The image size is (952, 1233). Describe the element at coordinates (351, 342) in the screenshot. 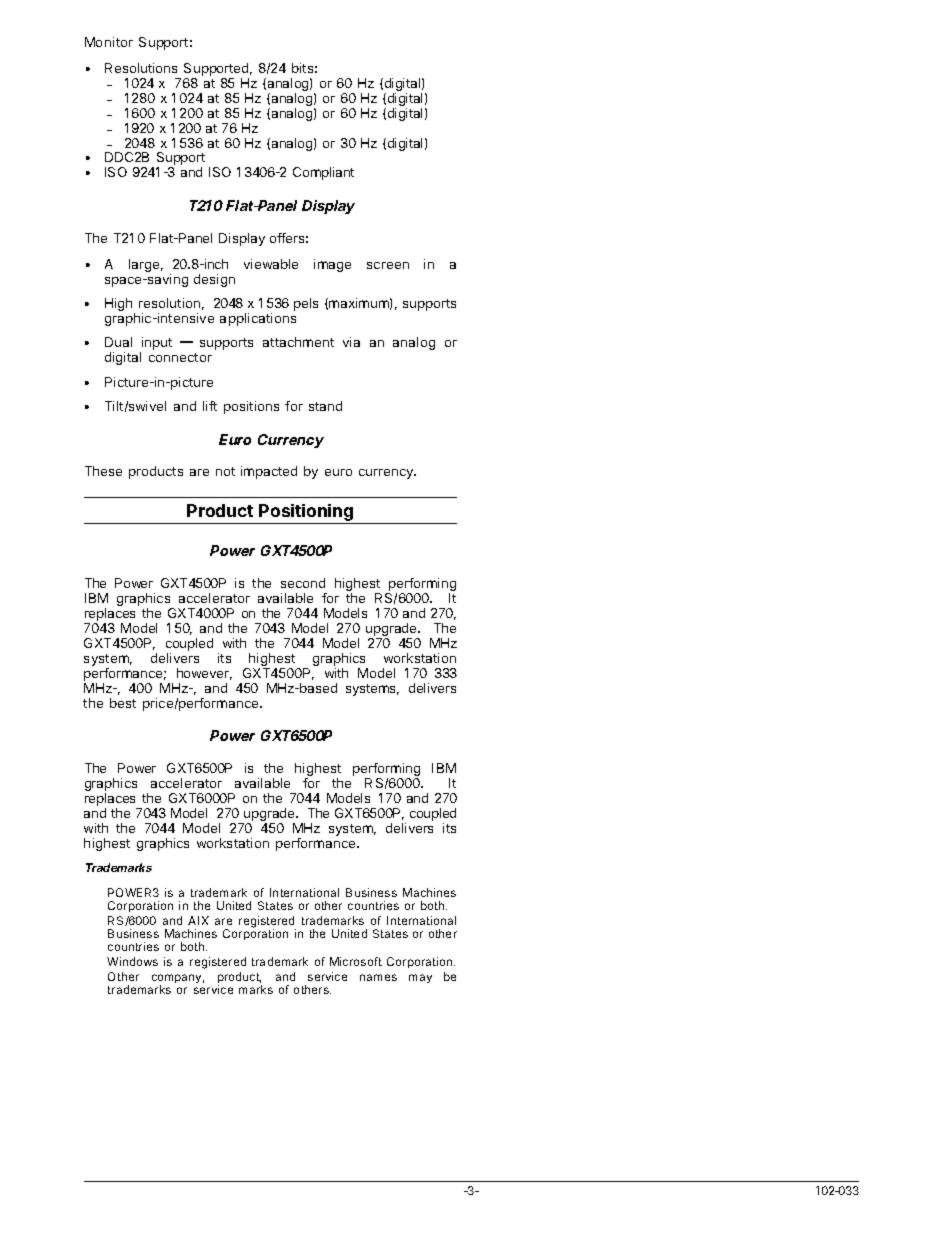

I see `via` at that location.
